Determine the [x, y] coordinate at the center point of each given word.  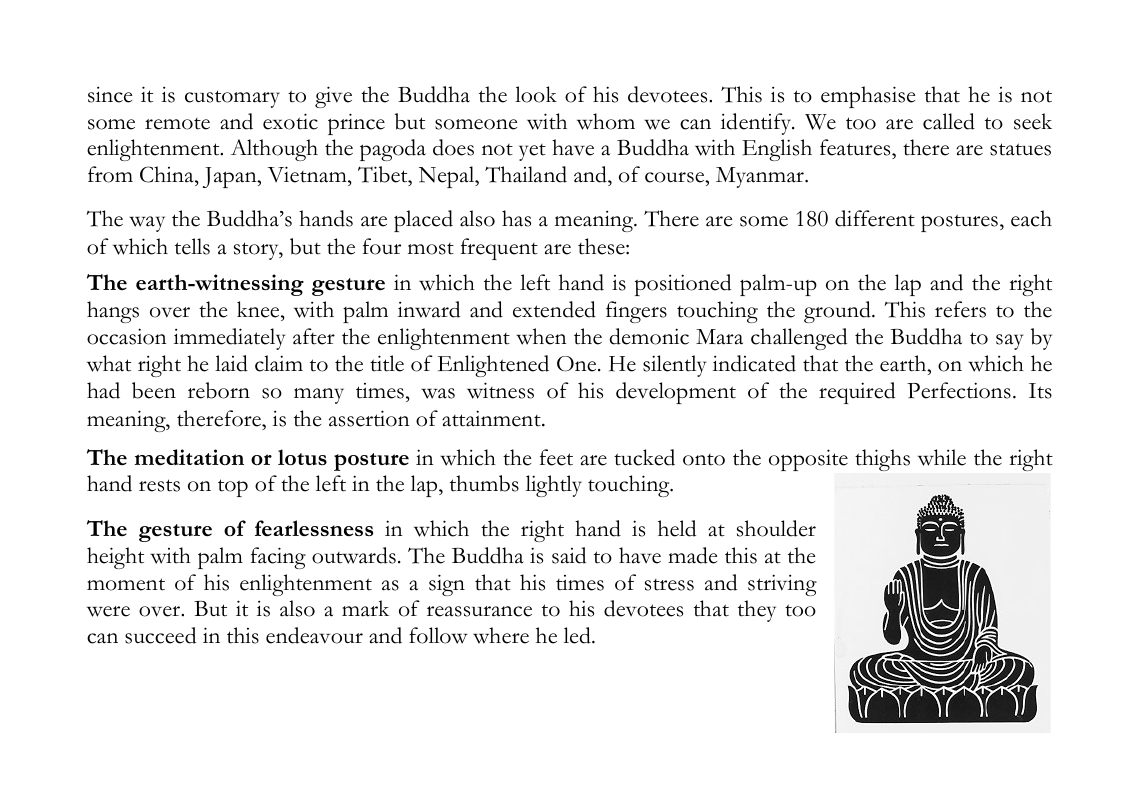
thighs [882, 460]
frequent [499, 249]
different [875, 218]
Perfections [959, 390]
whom [606, 121]
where [501, 635]
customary [232, 99]
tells [192, 246]
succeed [160, 635]
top [233, 488]
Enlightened [493, 366]
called [949, 121]
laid [231, 363]
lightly [554, 486]
